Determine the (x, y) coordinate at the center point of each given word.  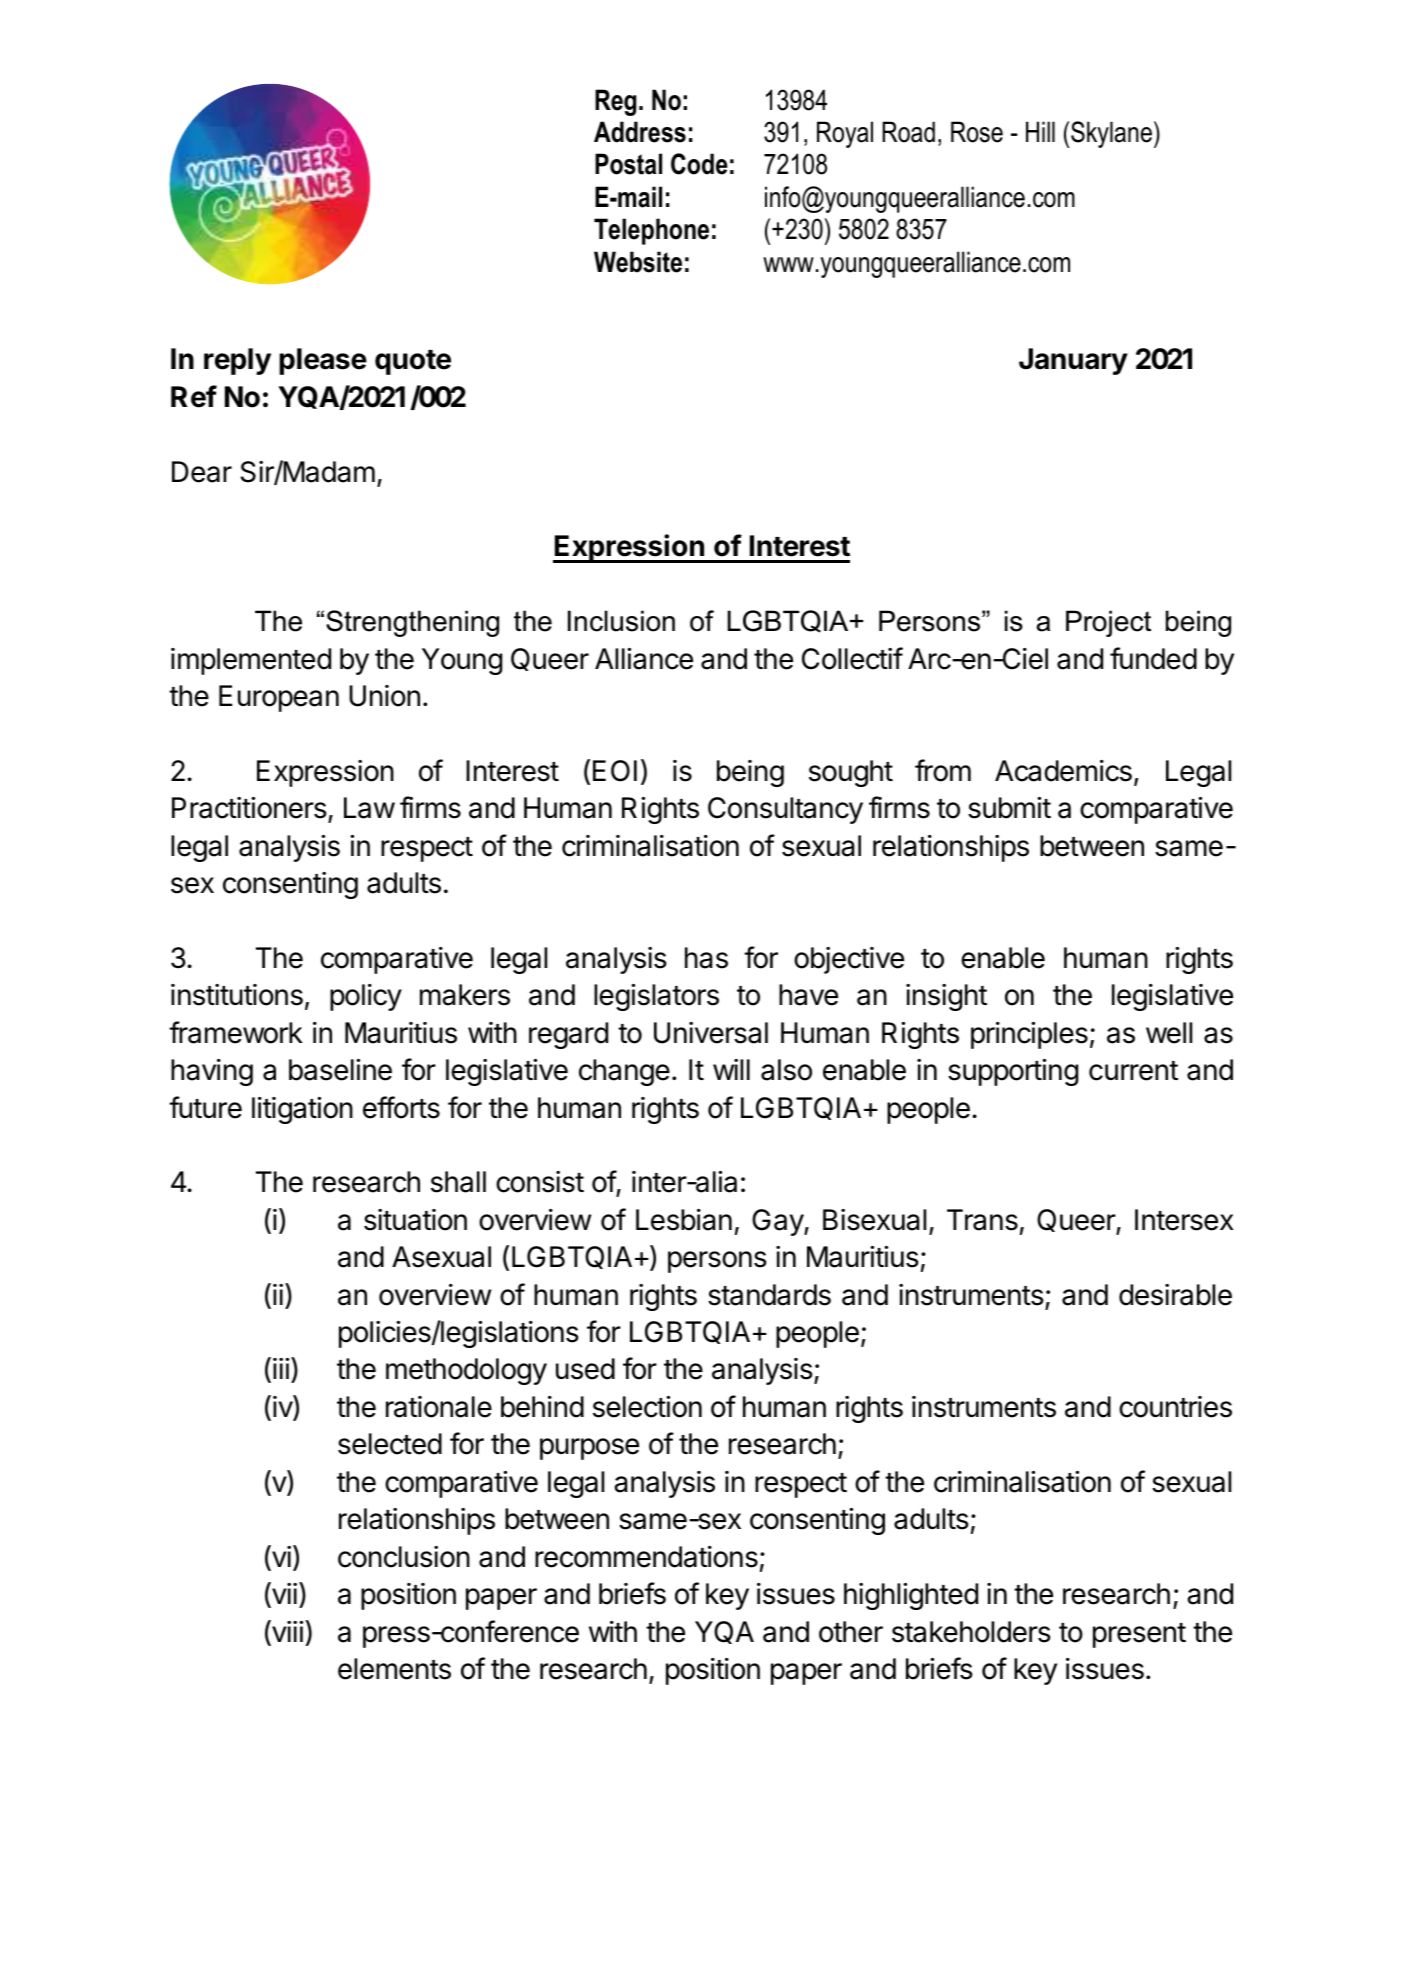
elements (394, 1669)
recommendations (646, 1557)
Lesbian (684, 1220)
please (323, 361)
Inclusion (621, 621)
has (706, 958)
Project (1108, 623)
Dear (202, 472)
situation (415, 1220)
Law (369, 808)
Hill (1040, 131)
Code (699, 164)
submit (1009, 808)
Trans (982, 1220)
